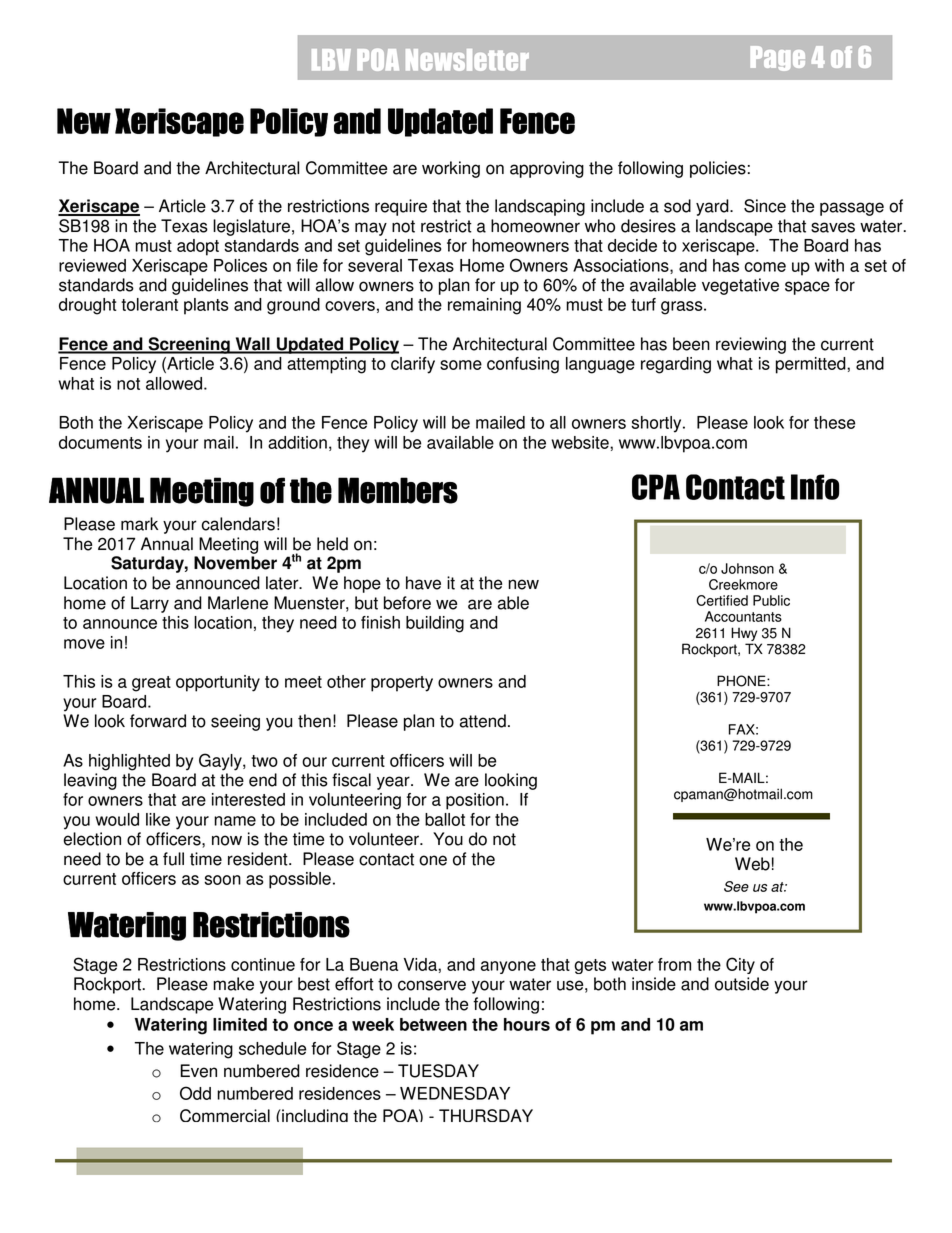  What do you see at coordinates (198, 247) in the image?
I see `adopt` at bounding box center [198, 247].
